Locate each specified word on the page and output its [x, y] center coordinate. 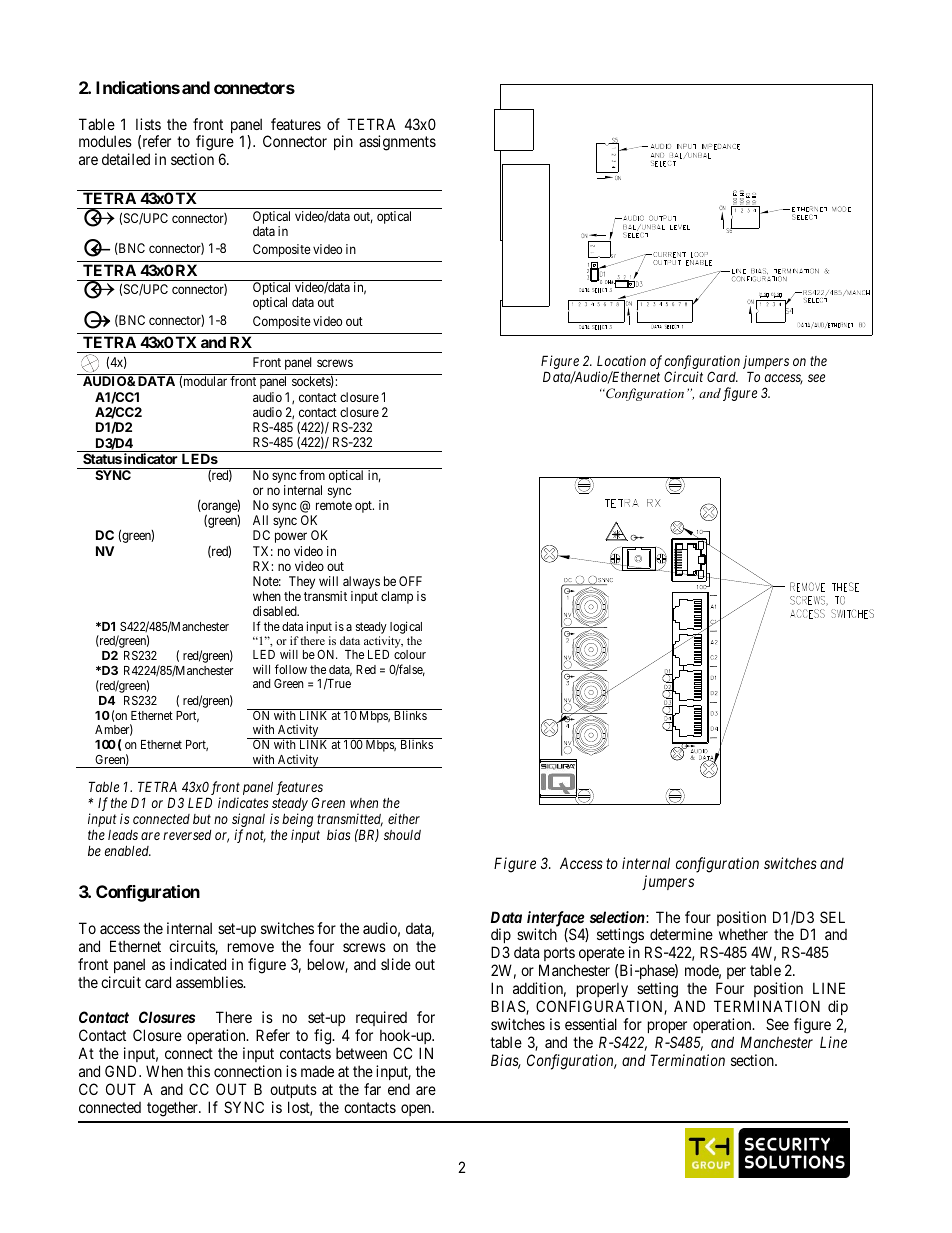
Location [621, 360]
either [404, 818]
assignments [397, 143]
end [399, 1089]
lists [148, 124]
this [198, 1071]
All [260, 520]
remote [334, 505]
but [202, 819]
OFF [410, 581]
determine [681, 934]
